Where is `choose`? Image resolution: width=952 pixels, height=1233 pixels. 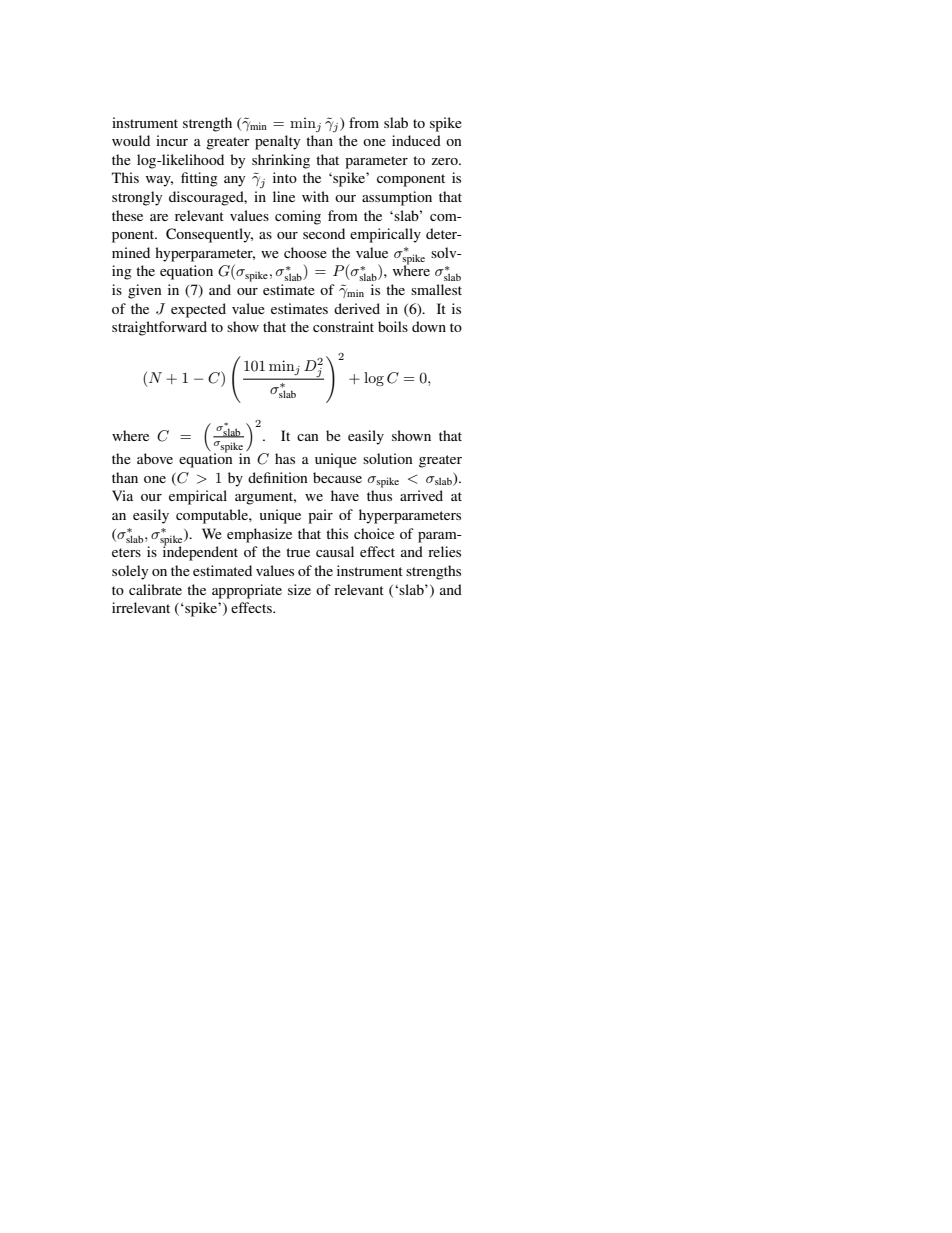 choose is located at coordinates (305, 252).
